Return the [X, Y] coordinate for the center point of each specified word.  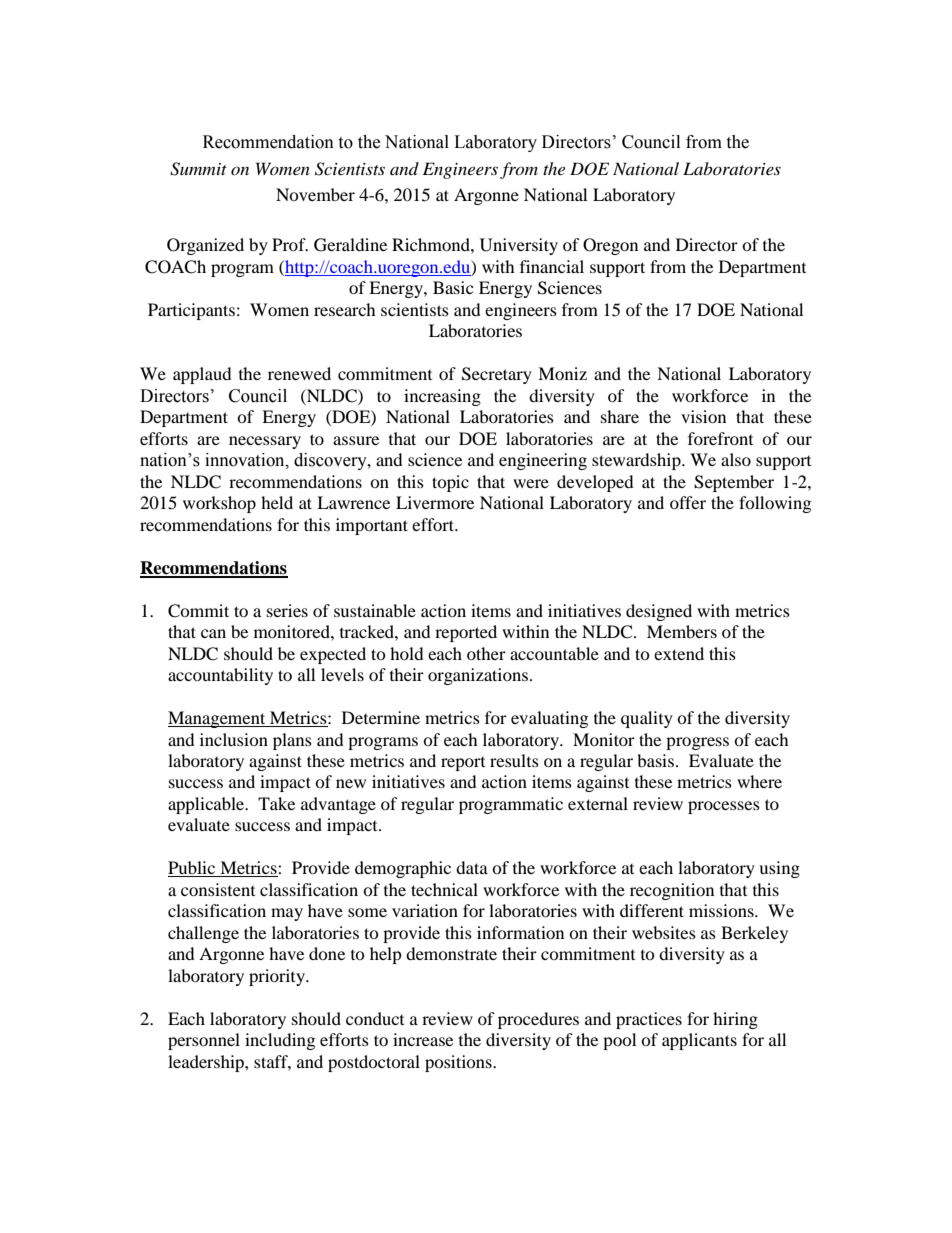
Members [682, 631]
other [486, 653]
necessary [265, 442]
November [315, 194]
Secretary [497, 375]
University [519, 246]
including [280, 1041]
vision [703, 416]
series [287, 610]
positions [459, 1063]
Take [276, 803]
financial [552, 266]
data [472, 867]
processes [724, 807]
